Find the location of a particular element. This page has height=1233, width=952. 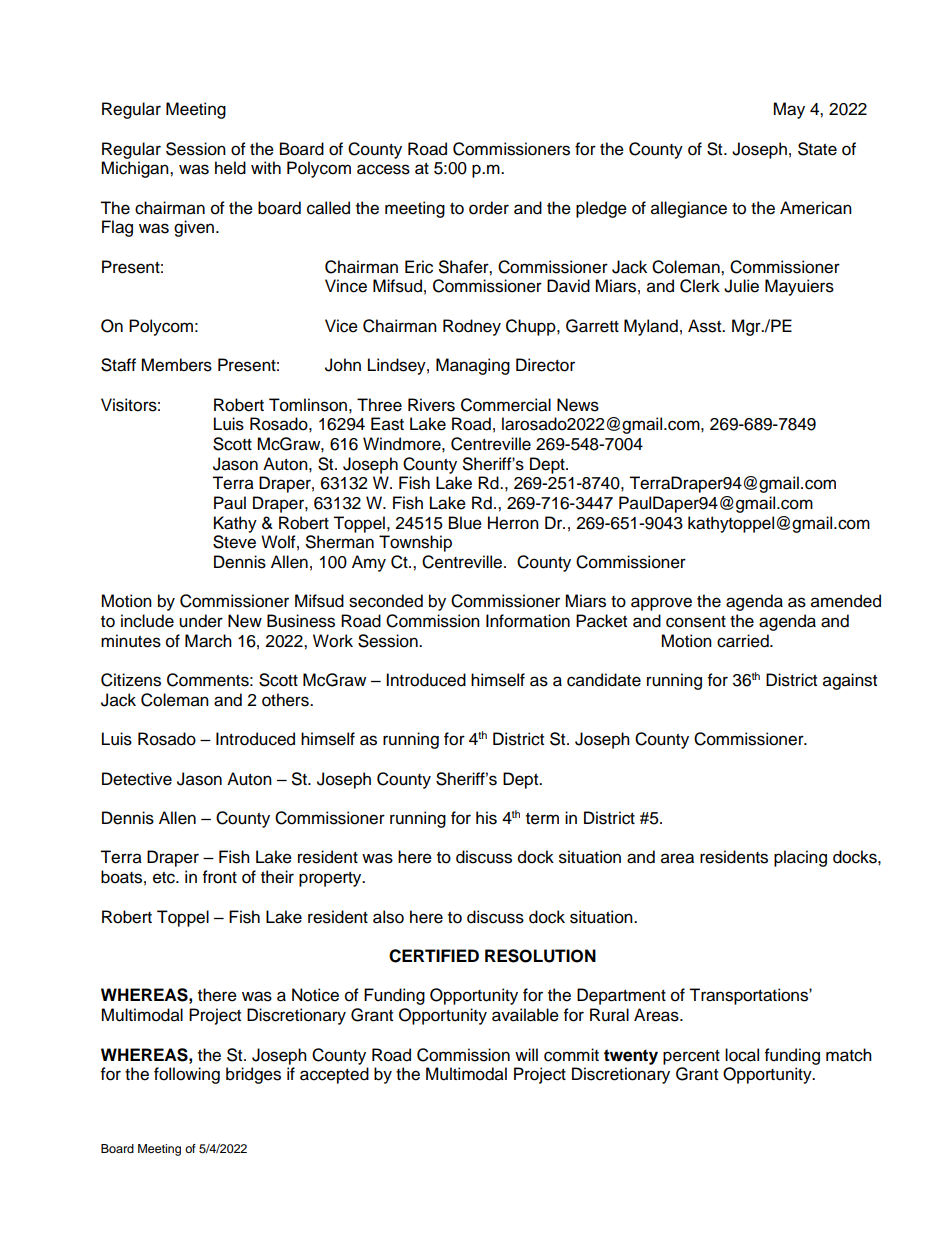

carried is located at coordinates (744, 641).
